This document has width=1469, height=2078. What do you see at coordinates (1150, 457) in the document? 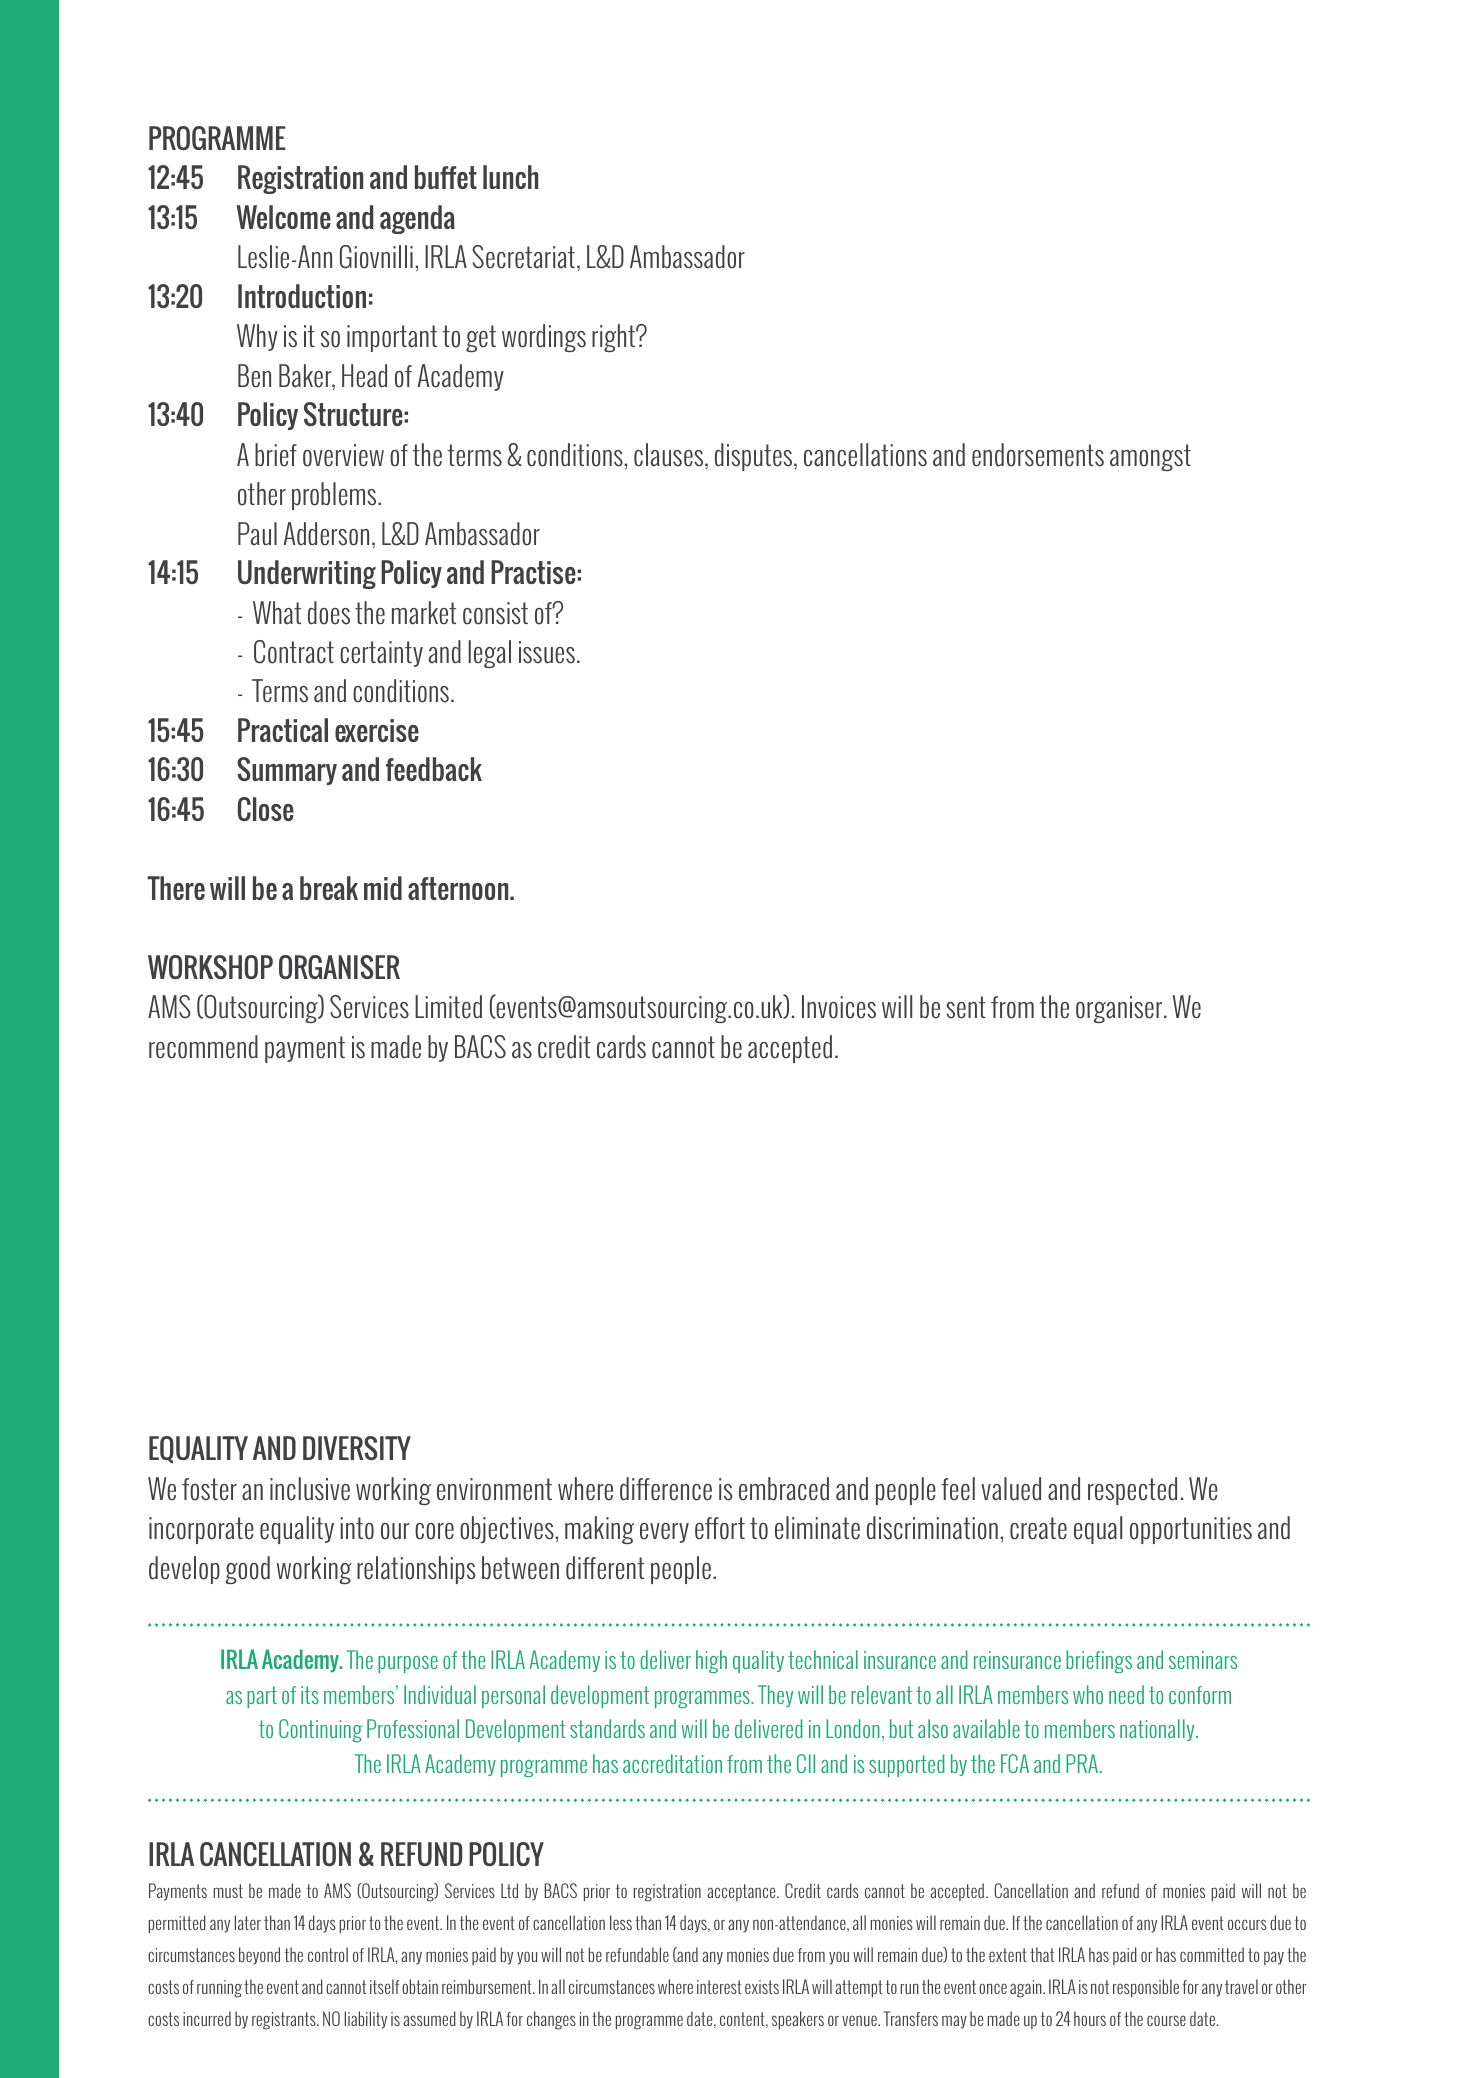
I see `amongst` at bounding box center [1150, 457].
